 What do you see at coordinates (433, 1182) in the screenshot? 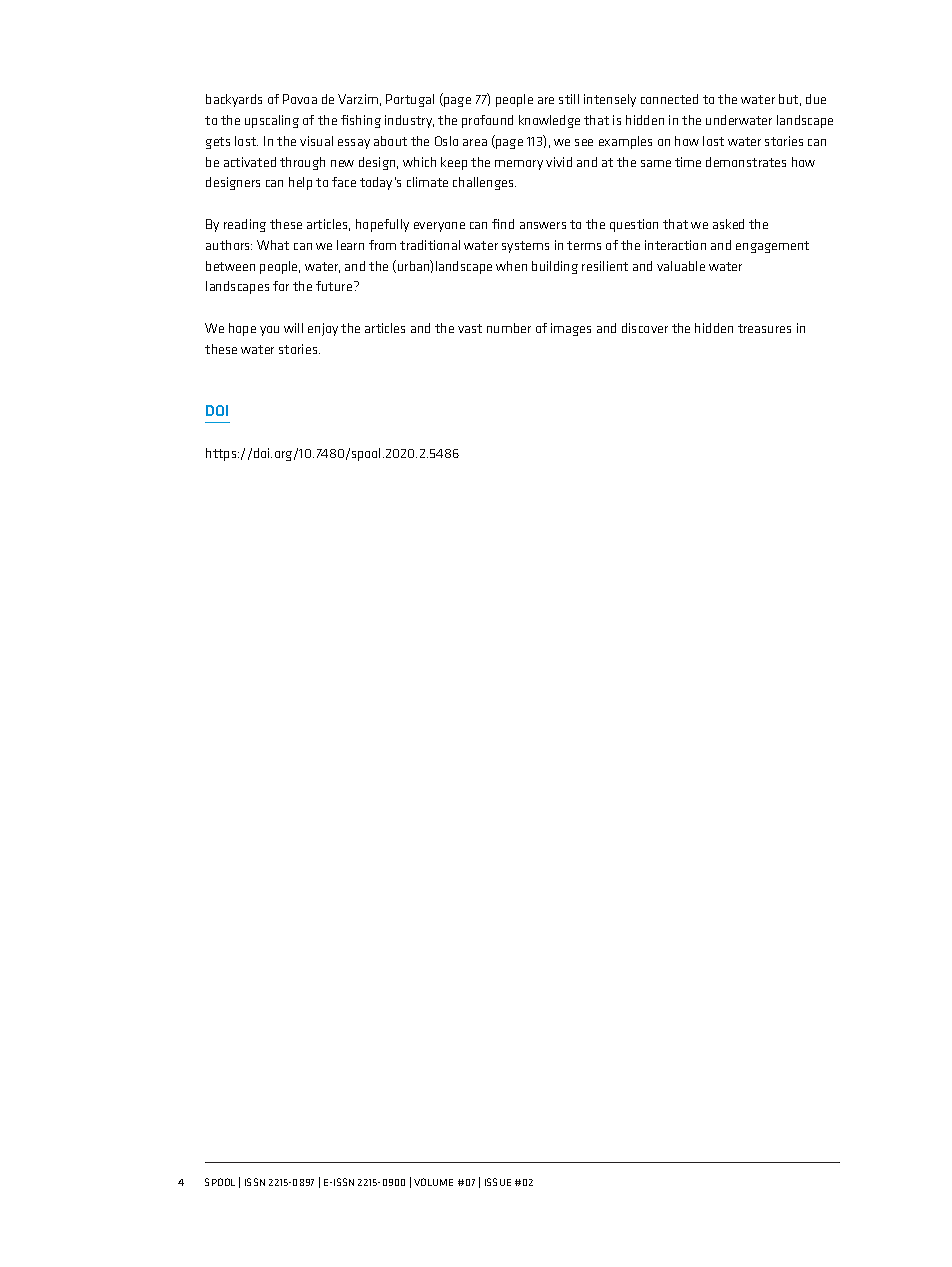
I see `VOLUME` at bounding box center [433, 1182].
